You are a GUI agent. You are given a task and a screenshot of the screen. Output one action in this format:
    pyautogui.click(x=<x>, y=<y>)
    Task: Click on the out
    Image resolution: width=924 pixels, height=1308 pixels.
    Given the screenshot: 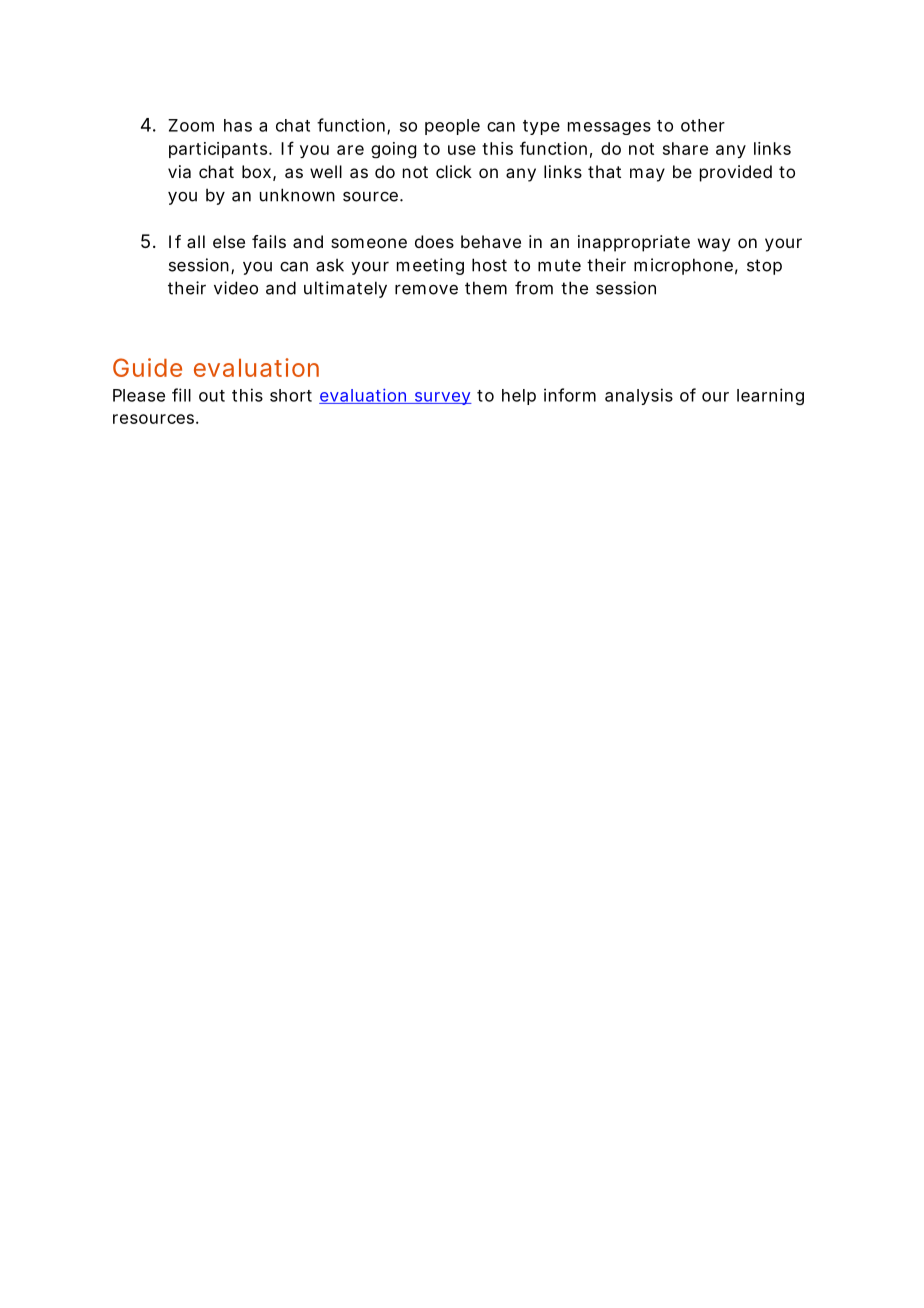 What is the action you would take?
    pyautogui.click(x=212, y=396)
